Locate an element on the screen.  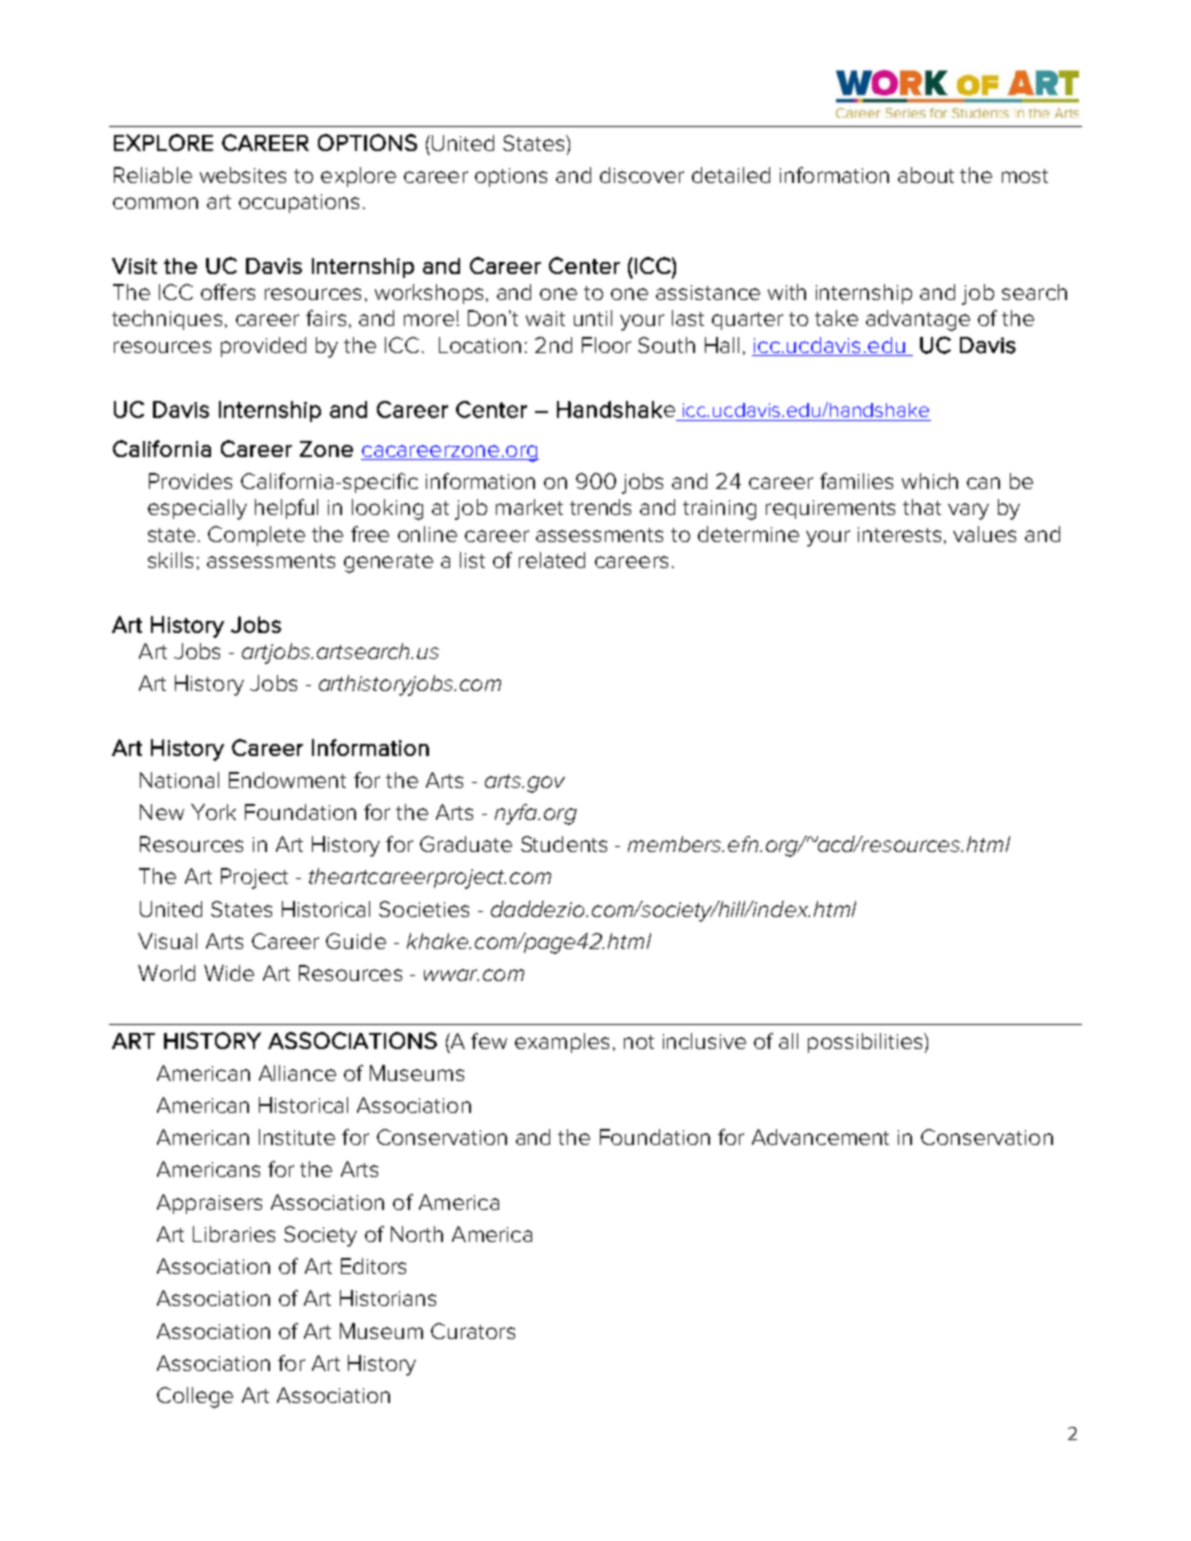
interests is located at coordinates (899, 534).
